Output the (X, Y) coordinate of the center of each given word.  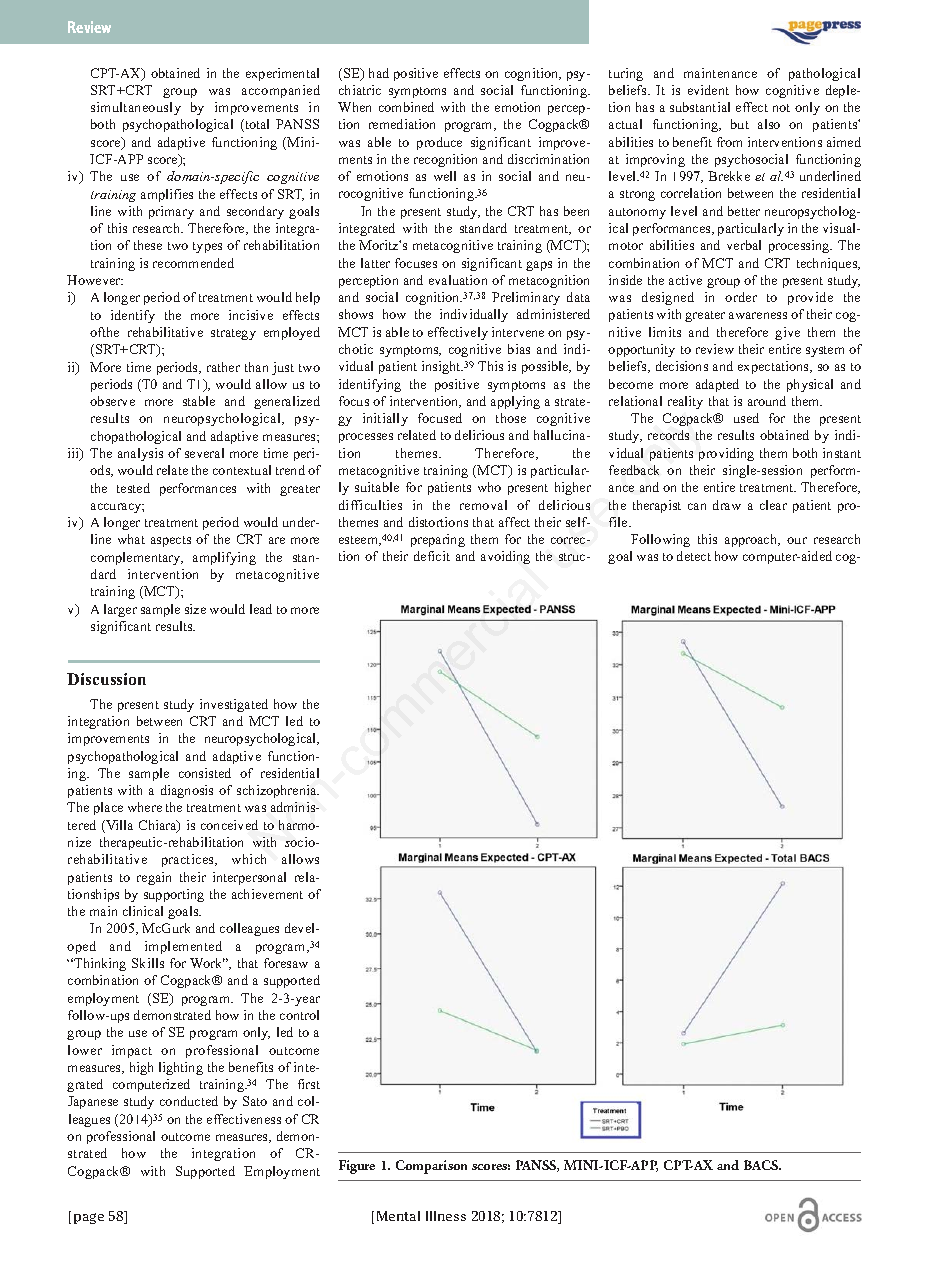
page (89, 1218)
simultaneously (136, 108)
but (740, 124)
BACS (762, 1165)
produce (439, 143)
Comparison (431, 1167)
